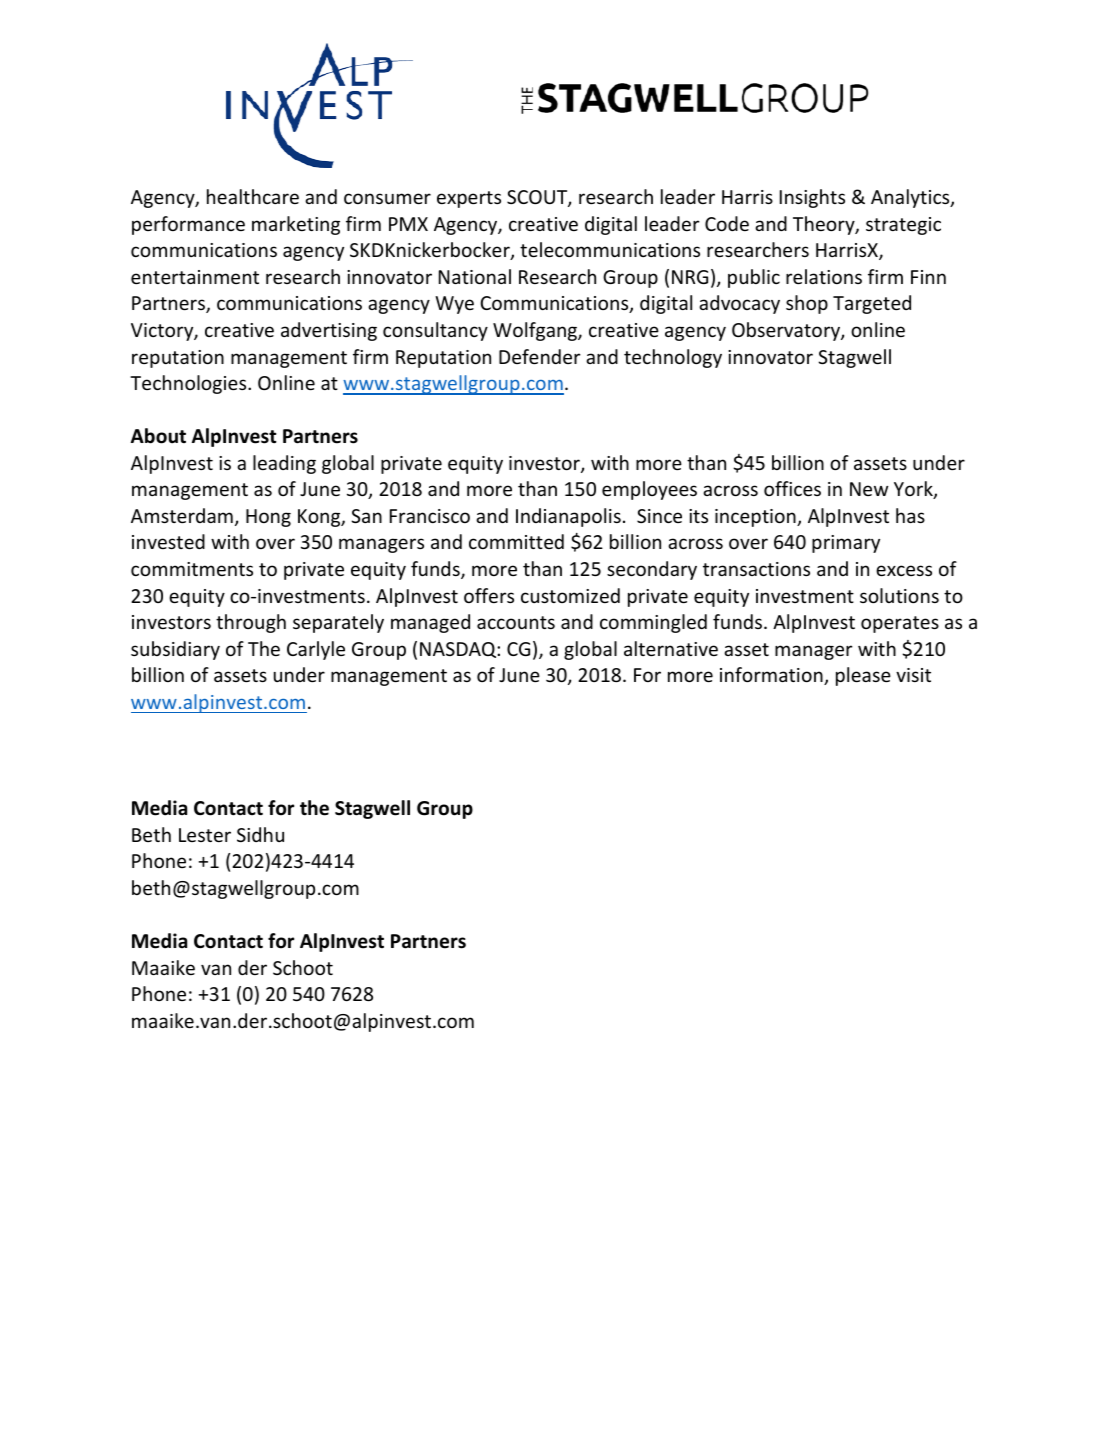 The width and height of the screenshot is (1111, 1437). Describe the element at coordinates (863, 676) in the screenshot. I see `please` at that location.
